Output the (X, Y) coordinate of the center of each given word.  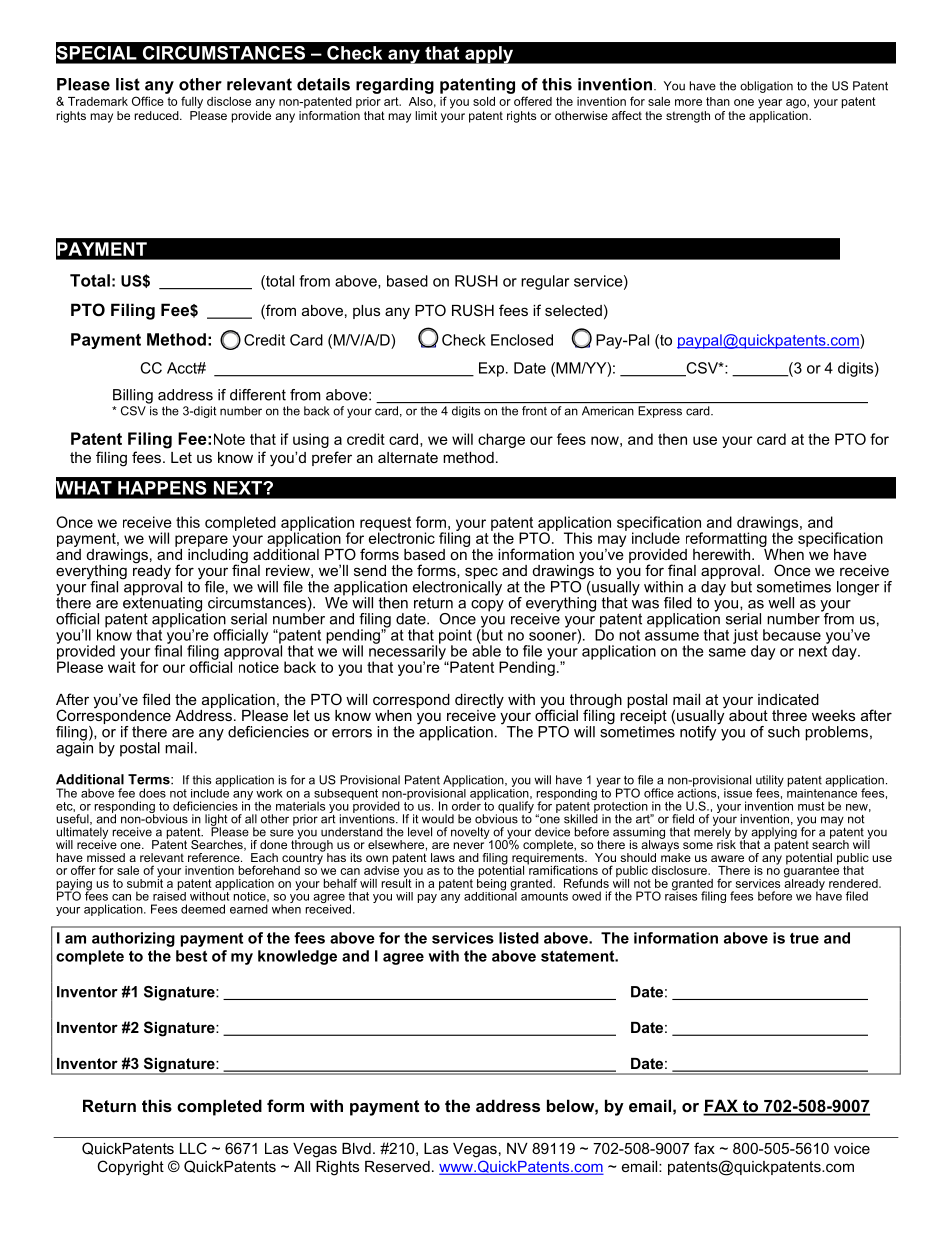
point (455, 637)
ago (797, 104)
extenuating (163, 604)
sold (484, 101)
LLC (193, 1148)
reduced (157, 115)
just (745, 637)
